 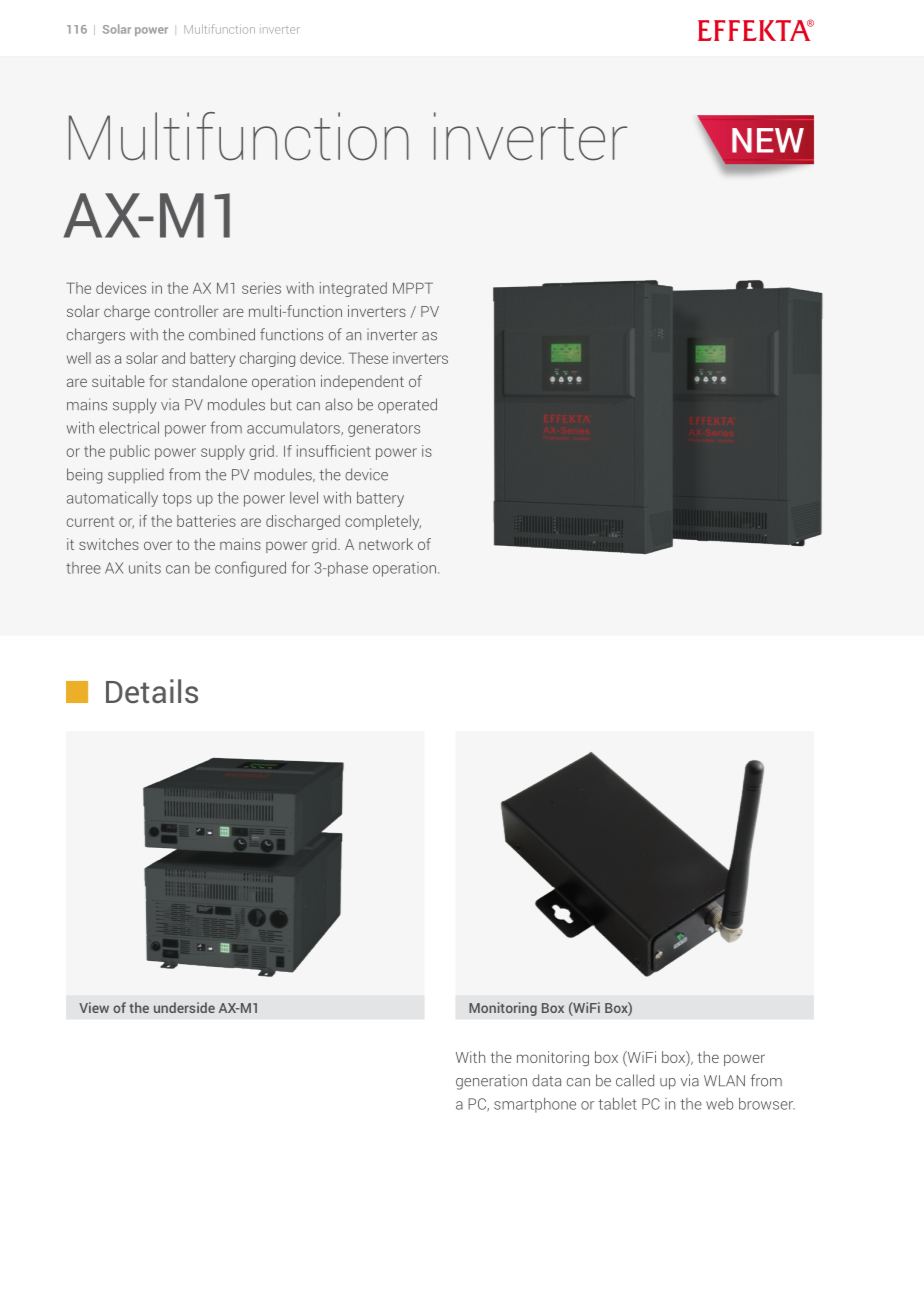 I want to click on underside, so click(x=184, y=1007).
